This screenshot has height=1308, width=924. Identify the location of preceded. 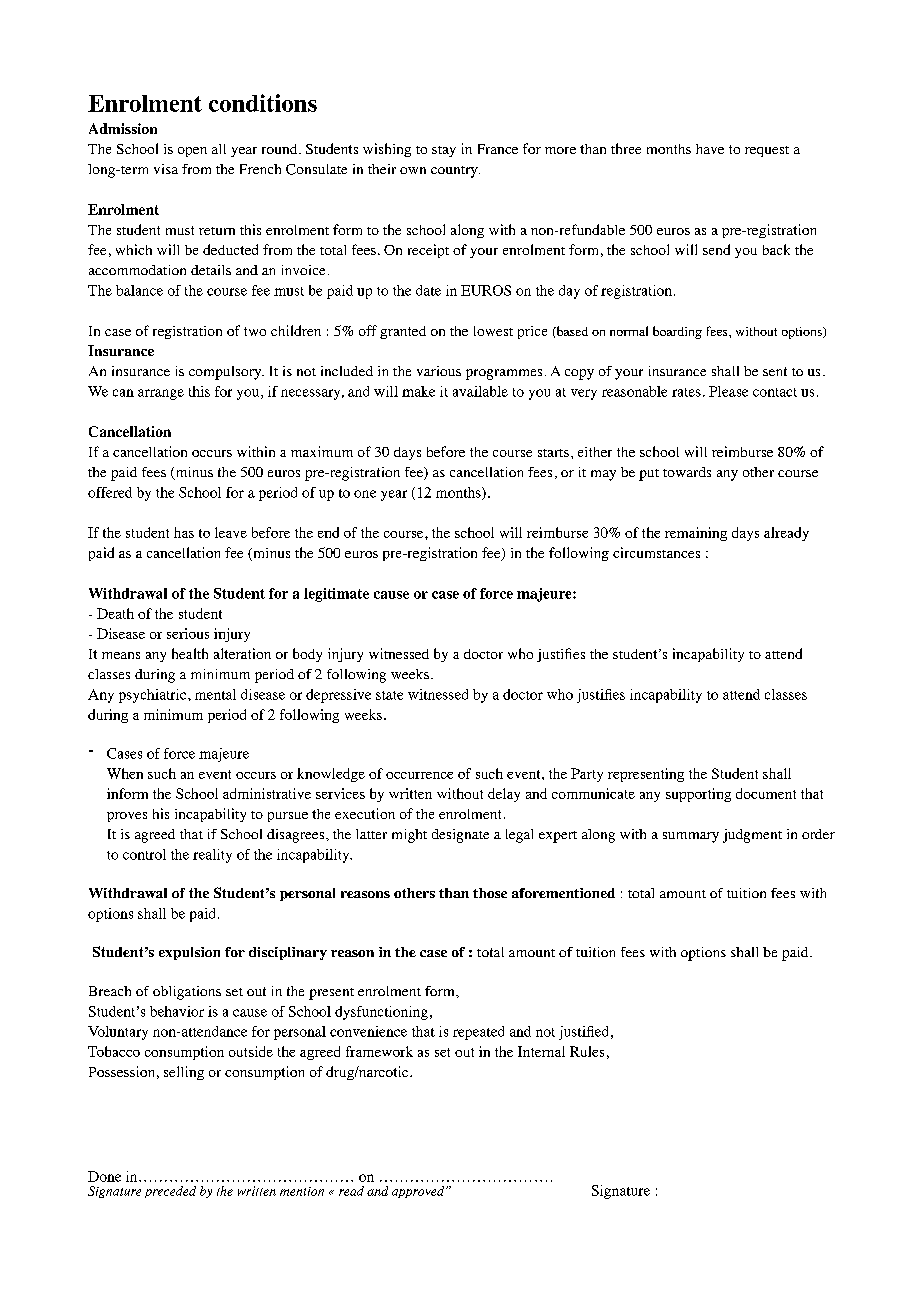
(170, 1192).
